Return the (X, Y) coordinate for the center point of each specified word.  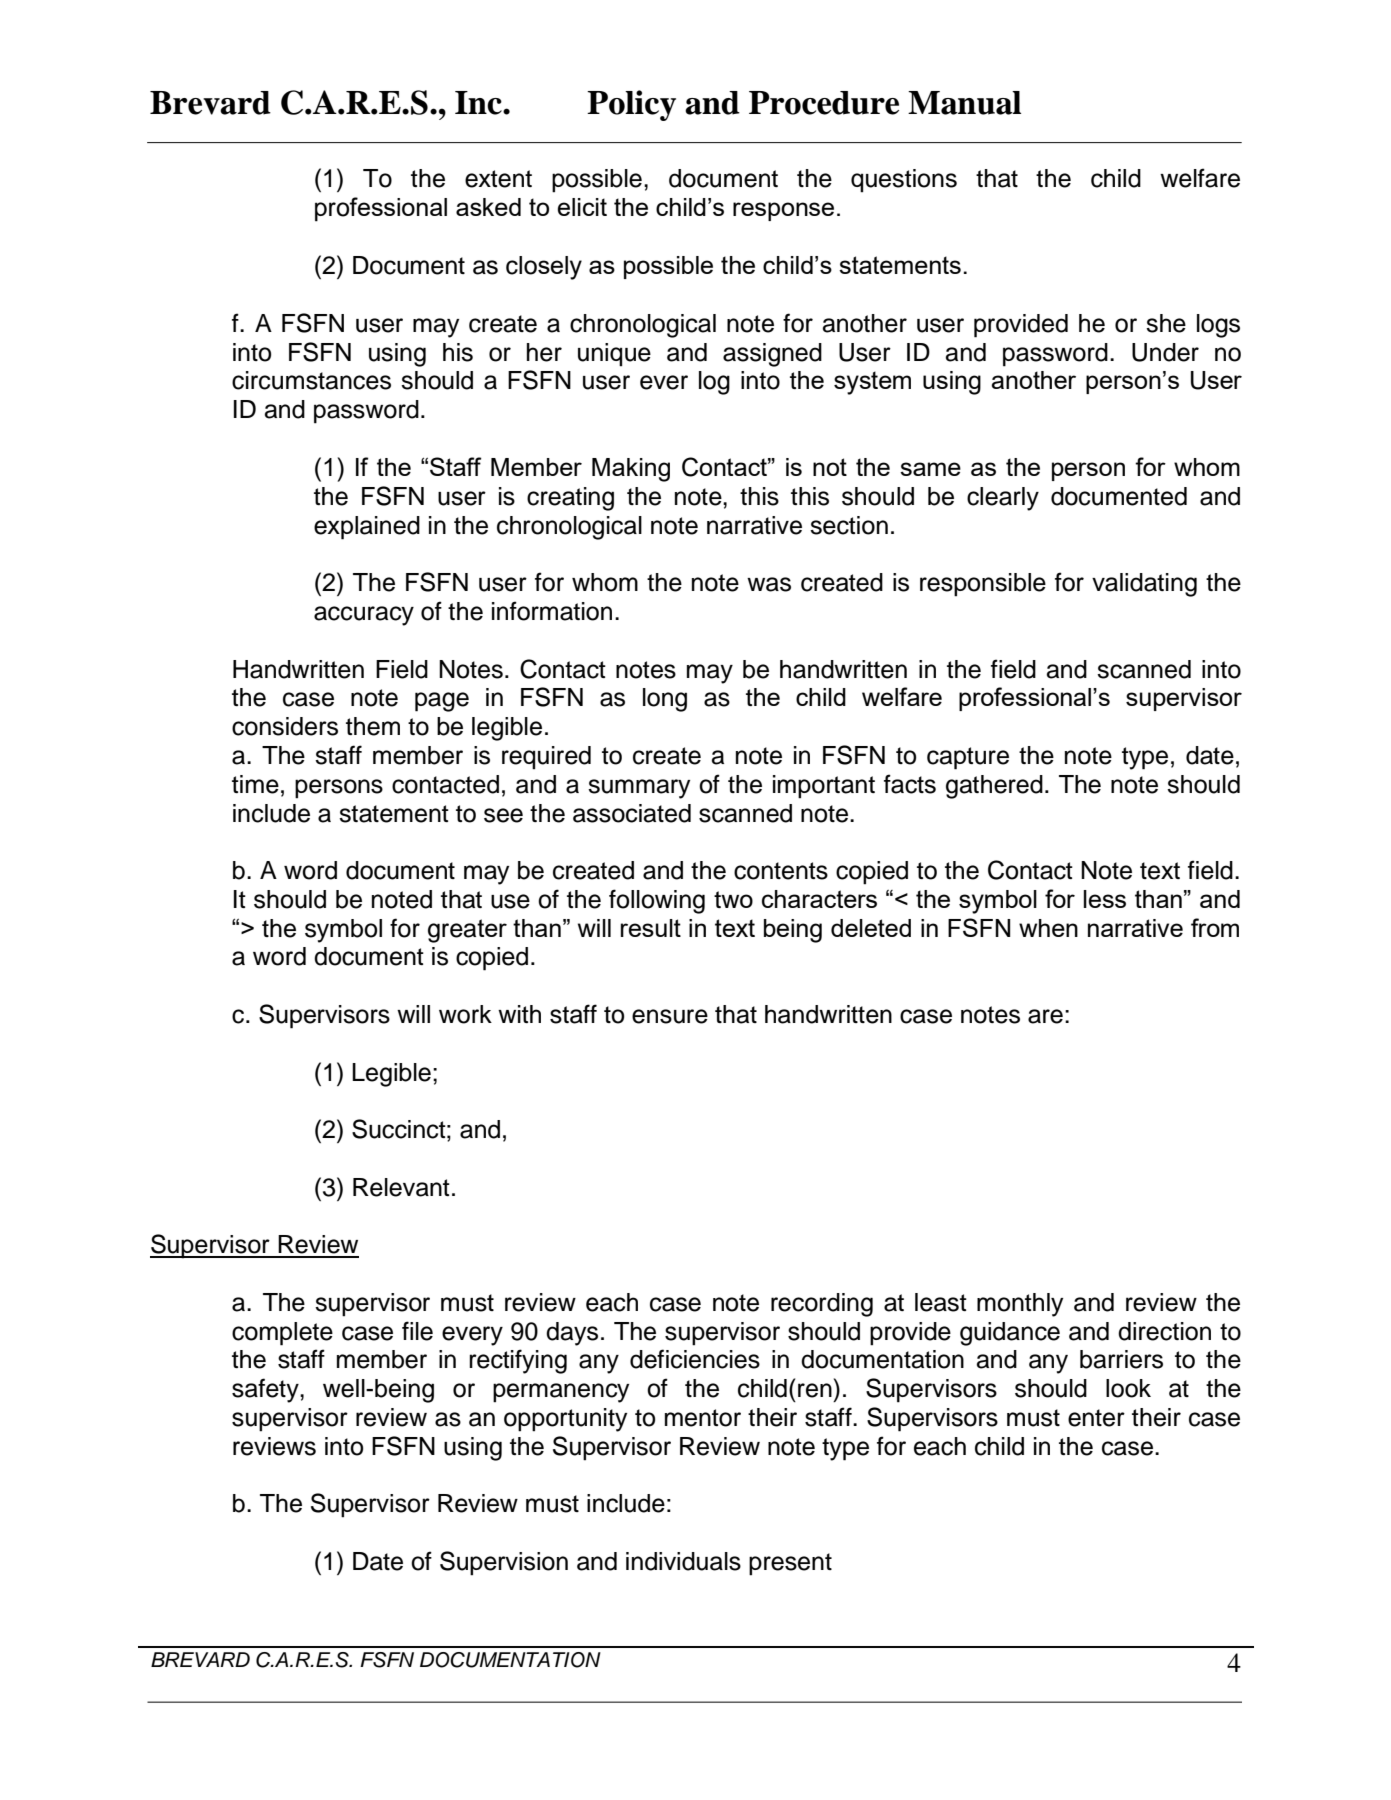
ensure (670, 1016)
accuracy (364, 616)
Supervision (504, 1563)
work (465, 1014)
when (1048, 928)
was (769, 584)
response (783, 211)
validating (1144, 585)
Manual (964, 103)
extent (498, 179)
